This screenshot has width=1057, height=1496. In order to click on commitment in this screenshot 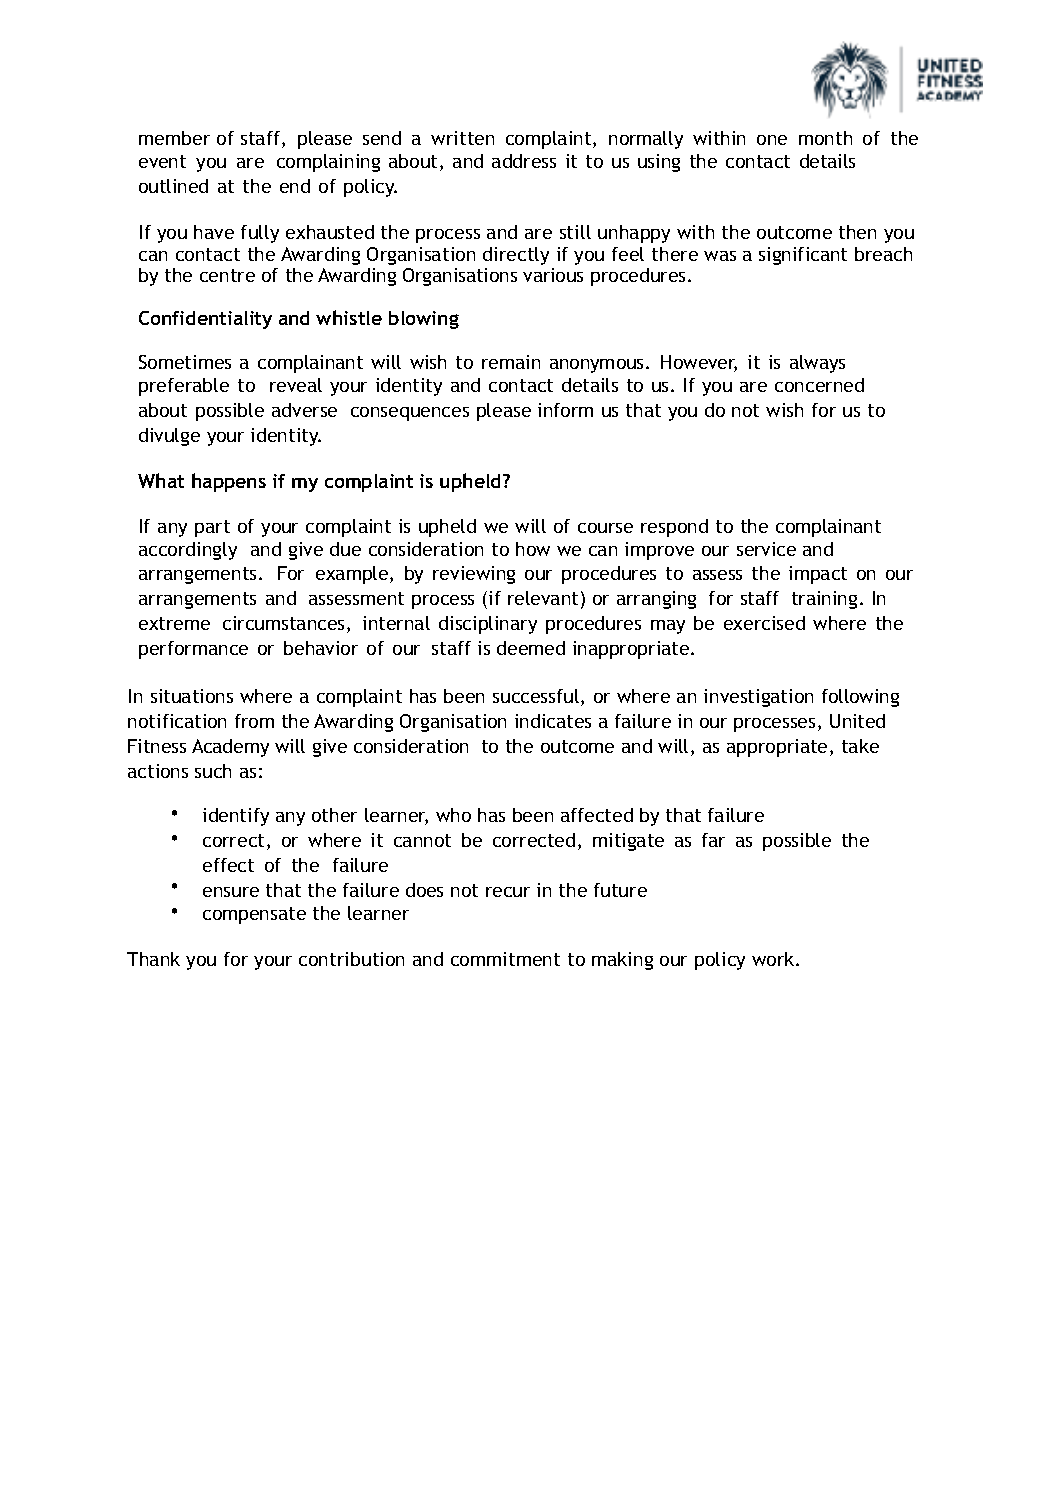, I will do `click(505, 959)`.
